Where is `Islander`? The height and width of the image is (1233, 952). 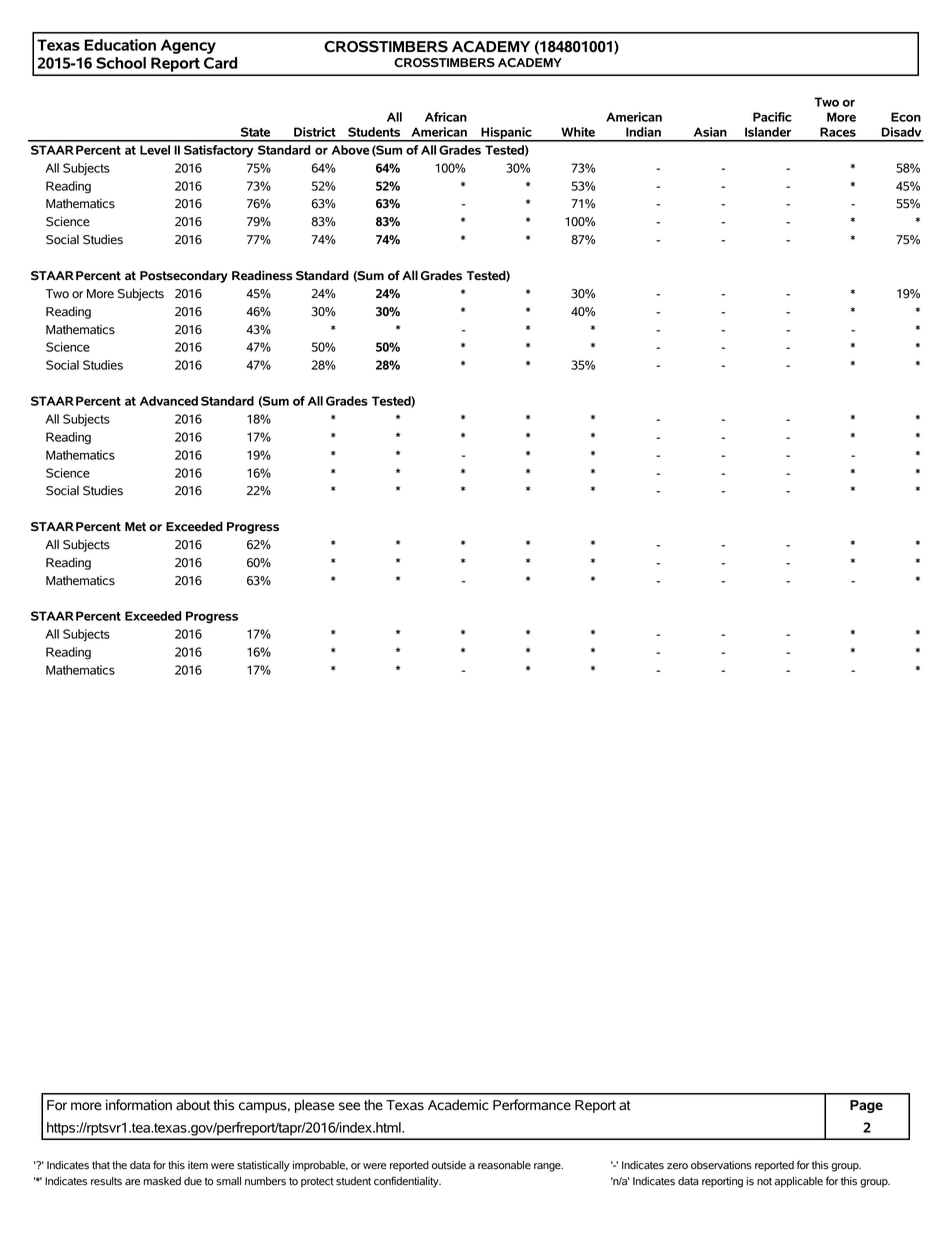 Islander is located at coordinates (768, 132).
